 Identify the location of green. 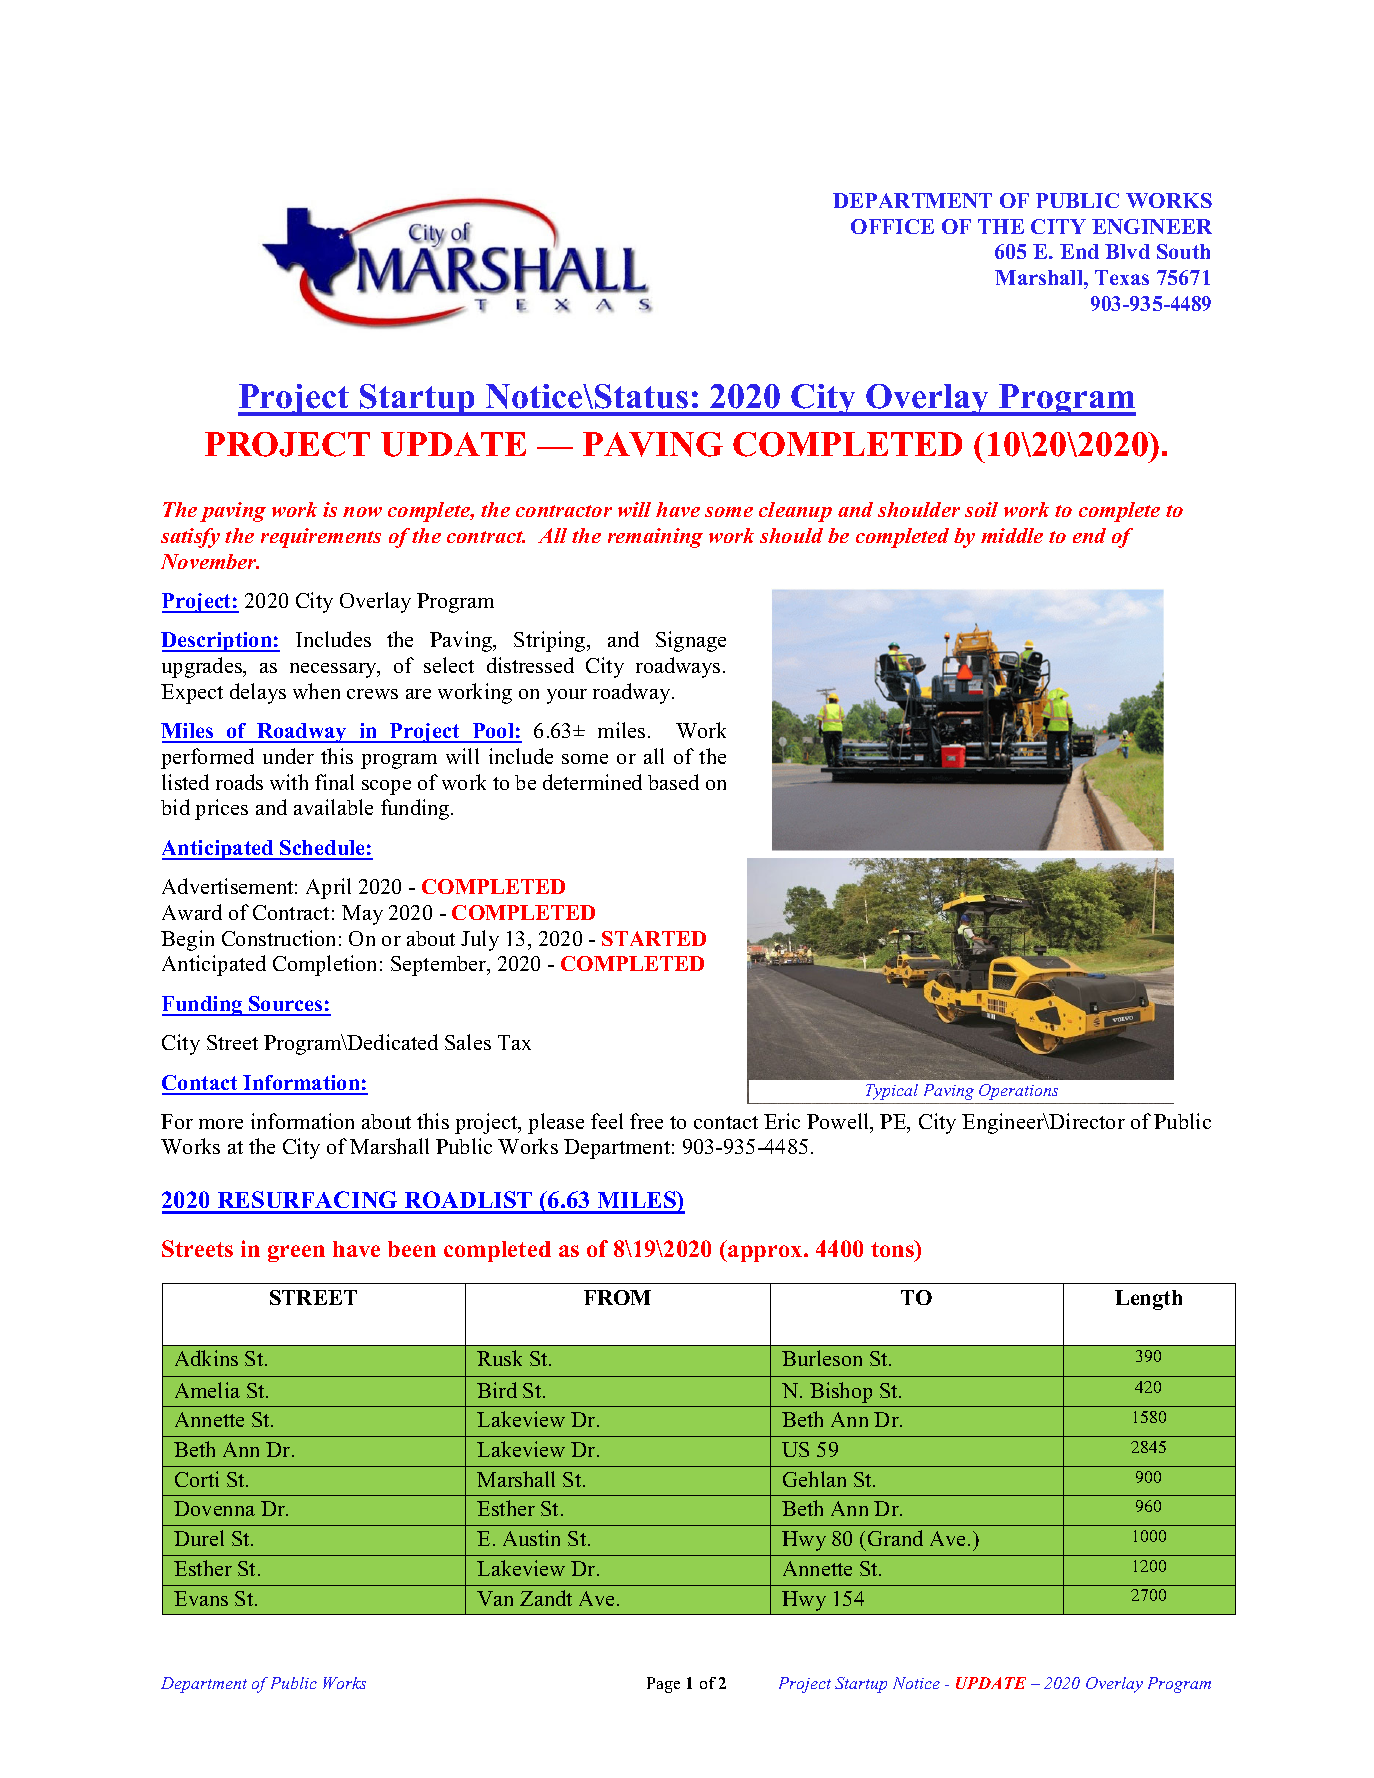
(296, 1253).
